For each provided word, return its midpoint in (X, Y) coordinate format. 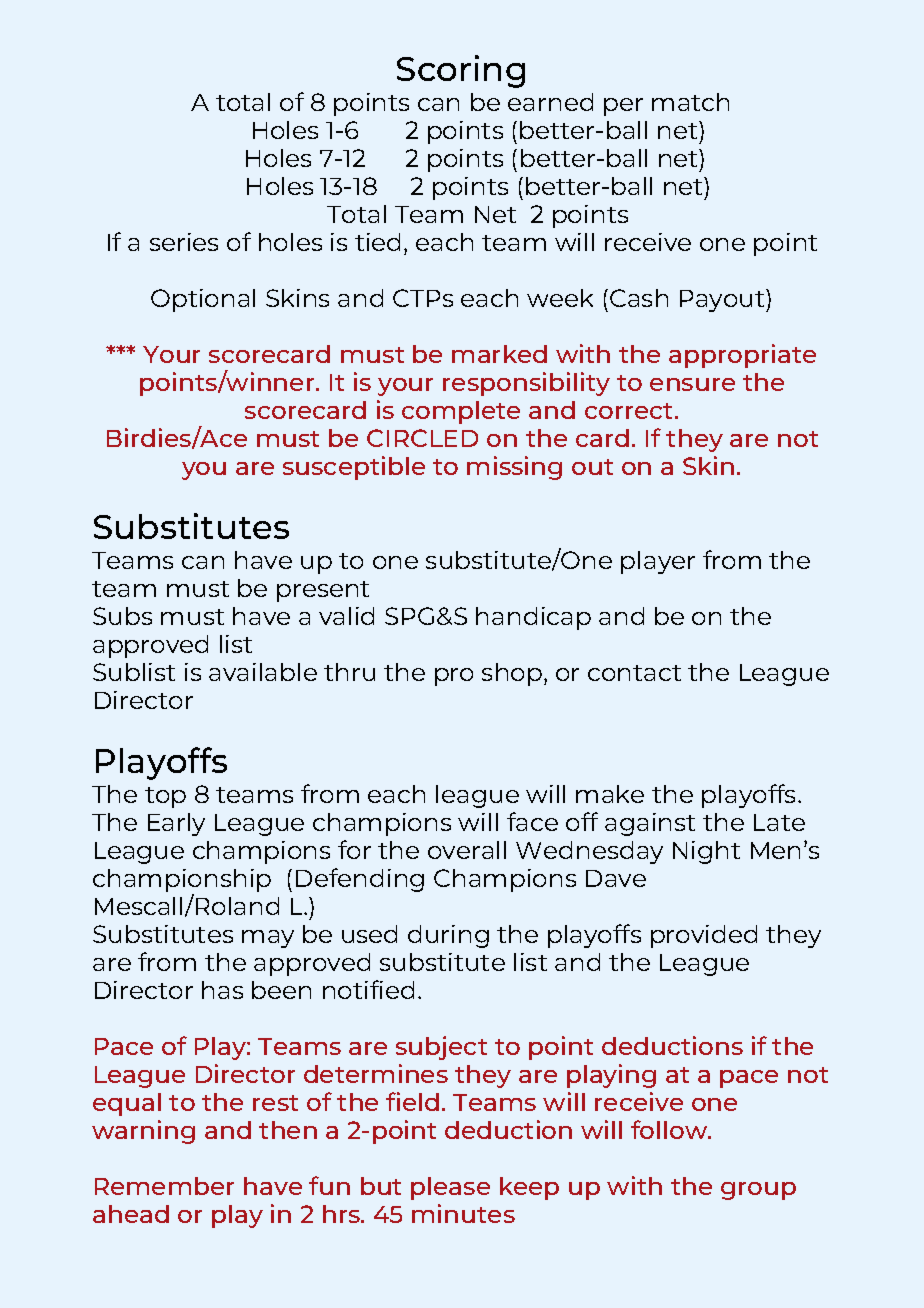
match (690, 102)
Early (176, 824)
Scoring (461, 71)
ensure (692, 384)
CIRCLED (422, 438)
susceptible (354, 468)
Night (706, 852)
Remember (164, 1186)
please (450, 1188)
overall (467, 850)
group (758, 1191)
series (184, 242)
